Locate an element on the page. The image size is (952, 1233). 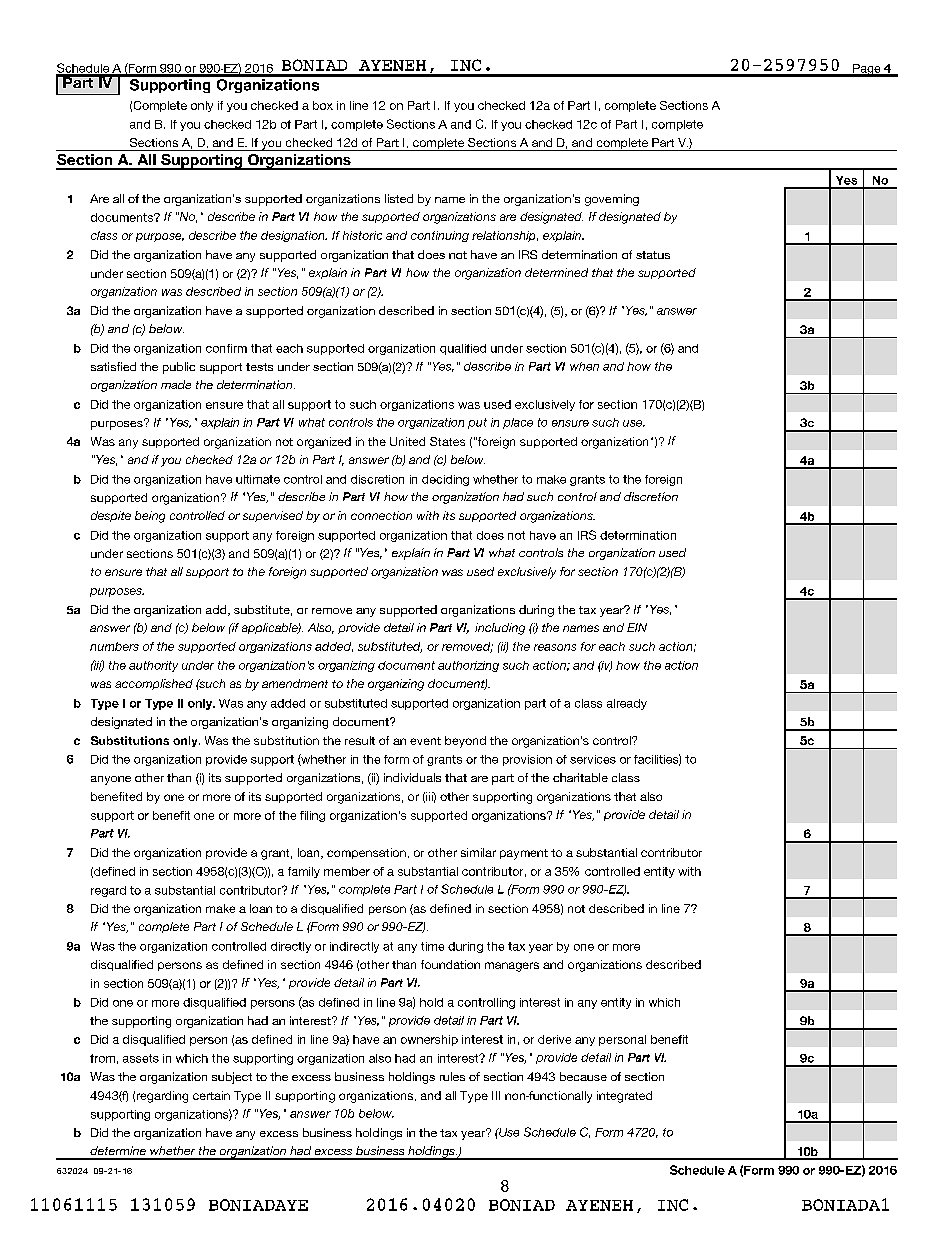
listed is located at coordinates (399, 198).
